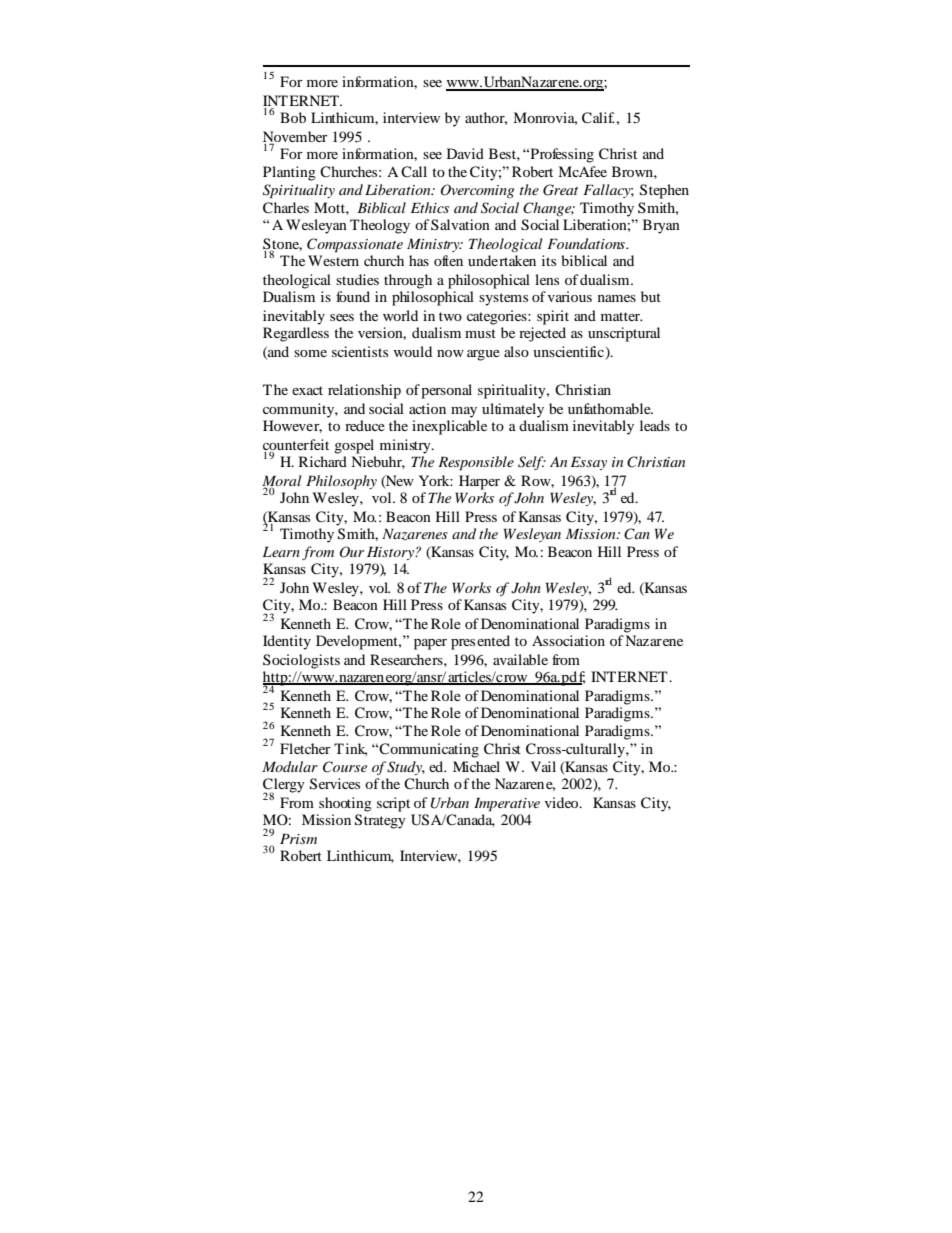 Image resolution: width=952 pixels, height=1233 pixels. What do you see at coordinates (598, 118) in the screenshot?
I see `Calif` at bounding box center [598, 118].
